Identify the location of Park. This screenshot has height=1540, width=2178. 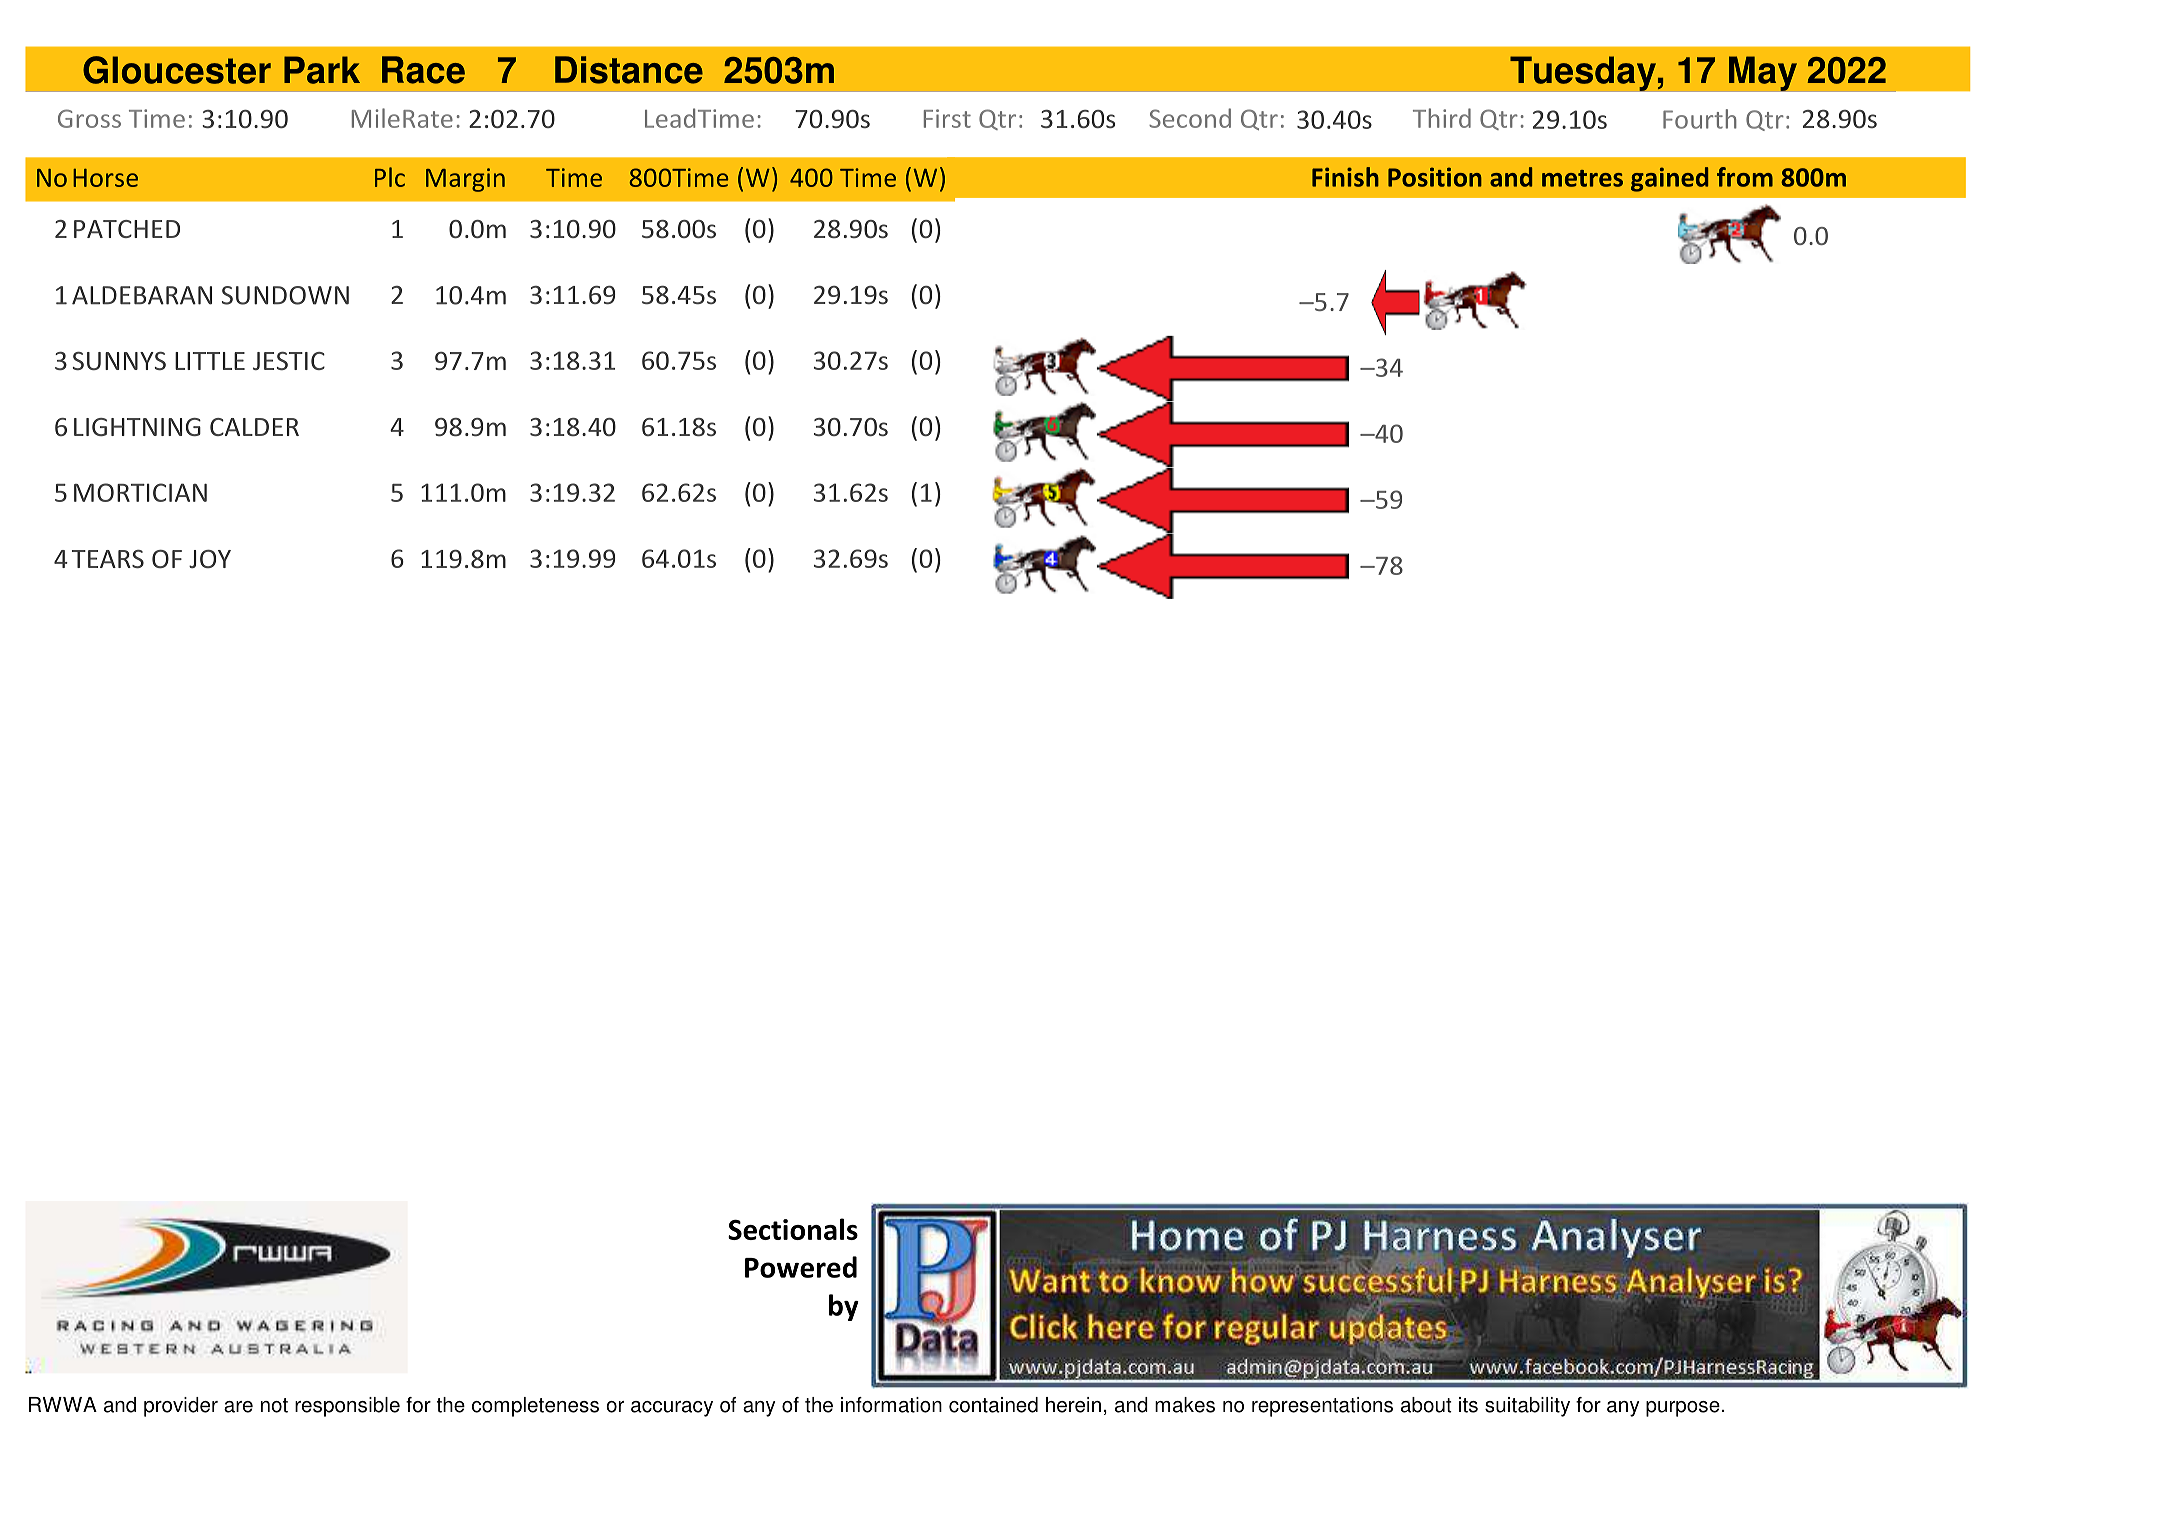
(322, 70).
